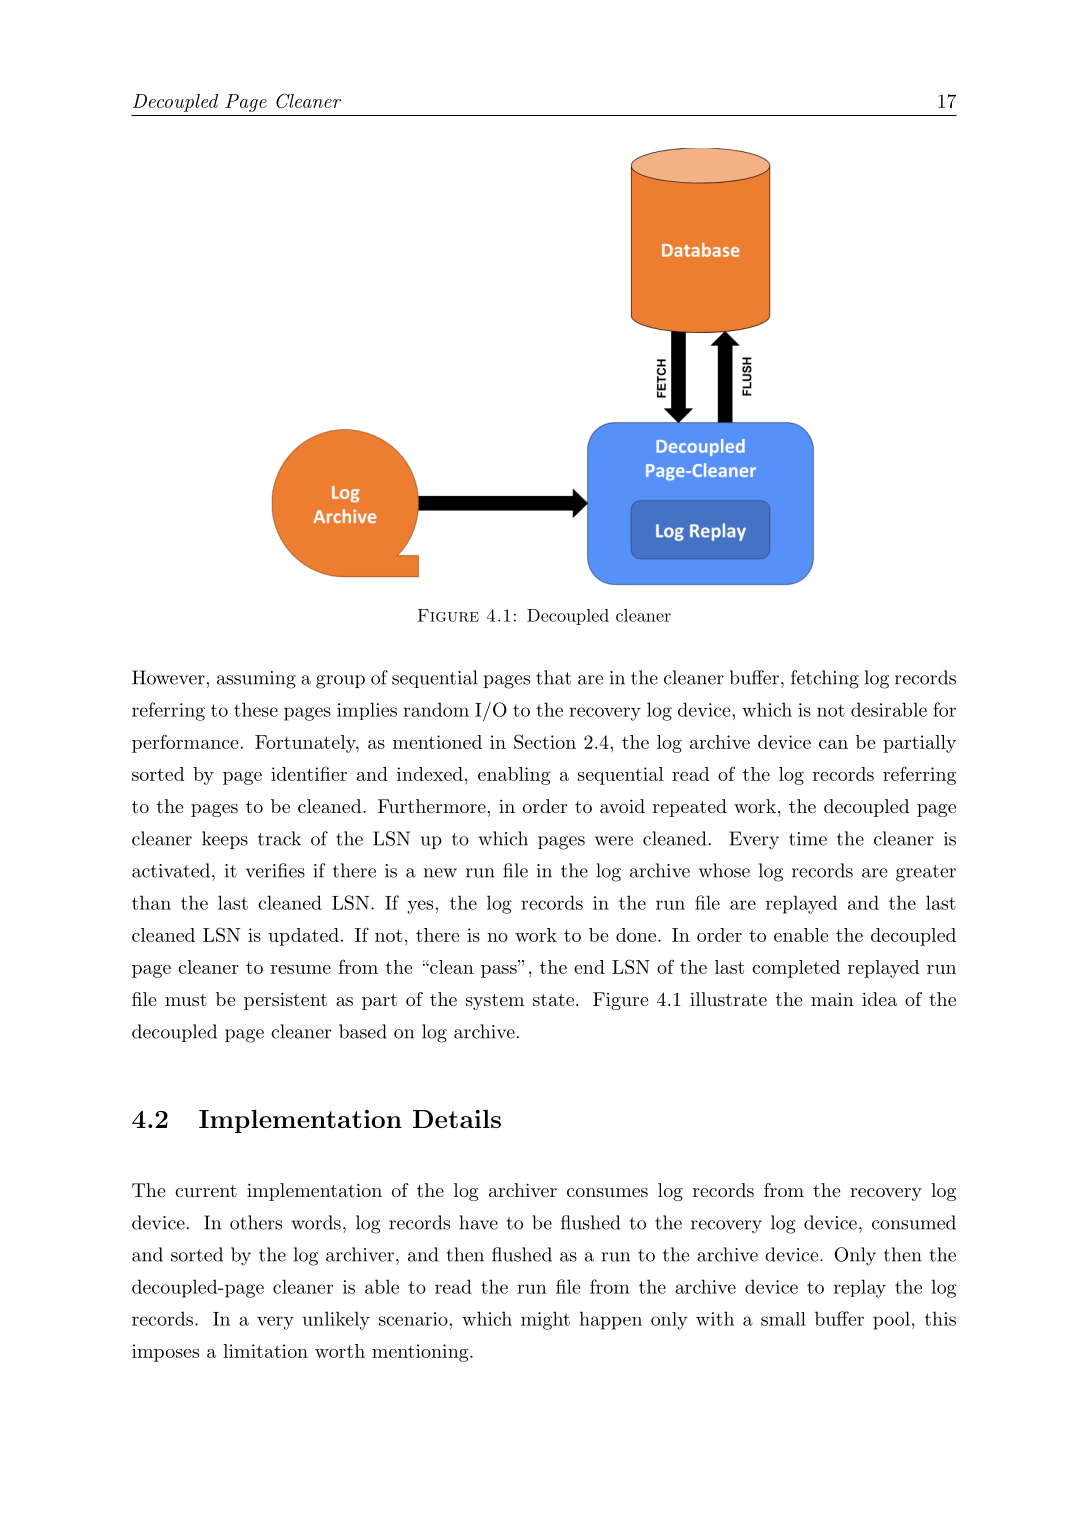 The height and width of the screenshot is (1539, 1088). I want to click on state, so click(553, 1000).
